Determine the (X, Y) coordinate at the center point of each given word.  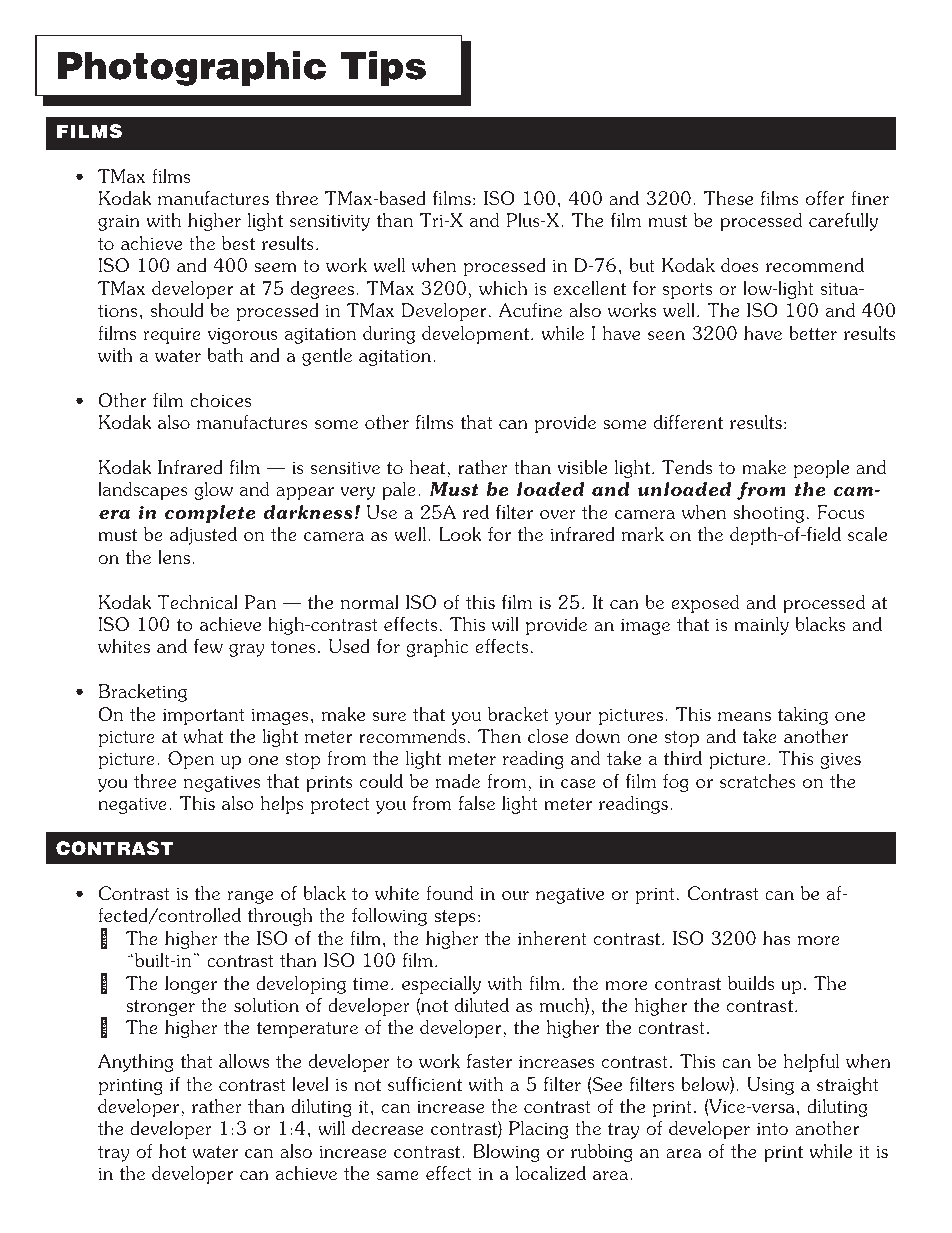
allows (244, 1061)
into (772, 1128)
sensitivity (330, 222)
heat (429, 467)
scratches (758, 781)
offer (825, 198)
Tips (383, 68)
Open (191, 760)
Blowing (506, 1153)
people (821, 469)
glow (213, 491)
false (477, 803)
